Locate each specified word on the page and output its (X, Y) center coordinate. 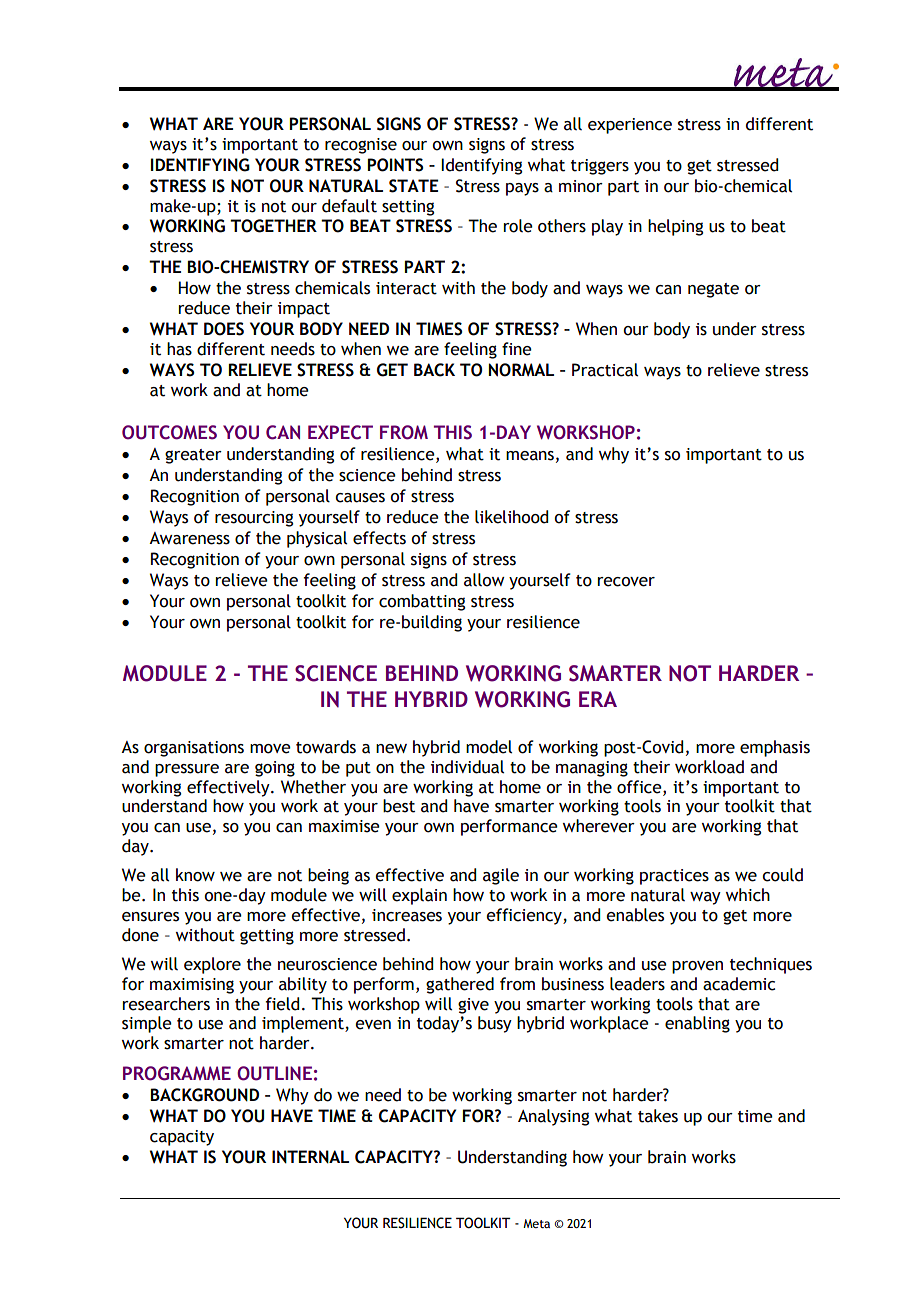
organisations (194, 749)
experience (630, 126)
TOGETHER (273, 226)
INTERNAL (310, 1157)
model (489, 747)
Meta (536, 1223)
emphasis (775, 748)
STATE (414, 186)
